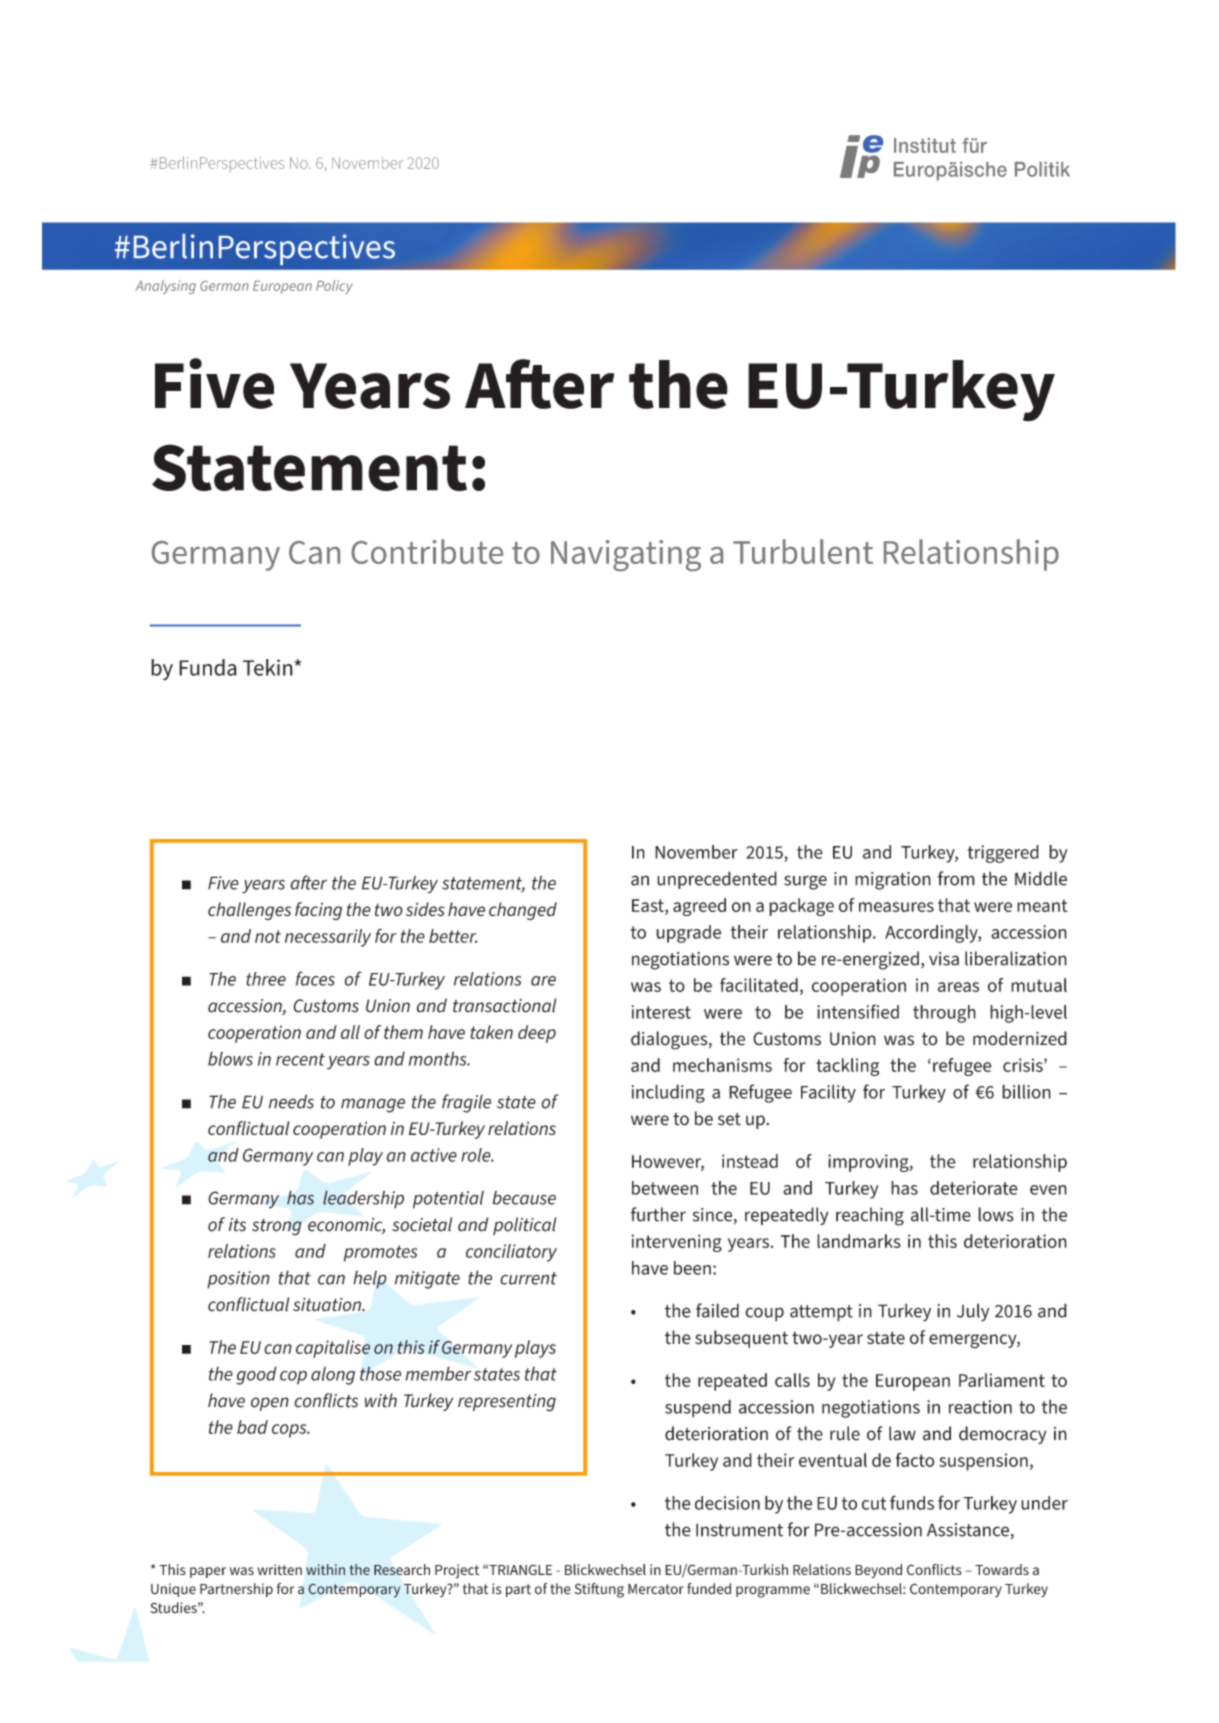 This image has width=1219, height=1723. What do you see at coordinates (1003, 854) in the image?
I see `triggered` at bounding box center [1003, 854].
